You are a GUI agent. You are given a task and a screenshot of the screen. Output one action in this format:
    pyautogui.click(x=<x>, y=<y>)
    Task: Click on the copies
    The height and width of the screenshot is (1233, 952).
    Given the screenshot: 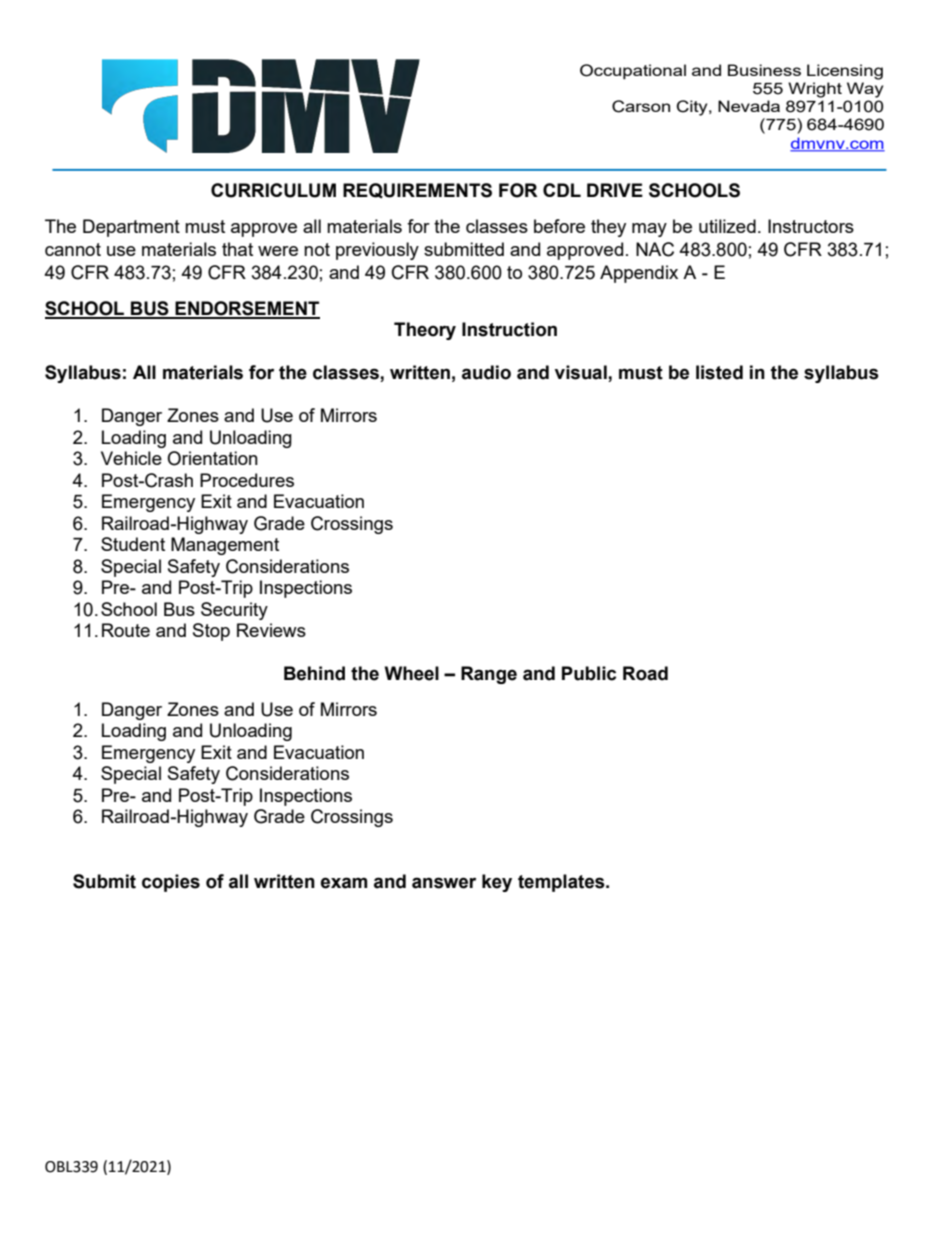 What is the action you would take?
    pyautogui.click(x=171, y=883)
